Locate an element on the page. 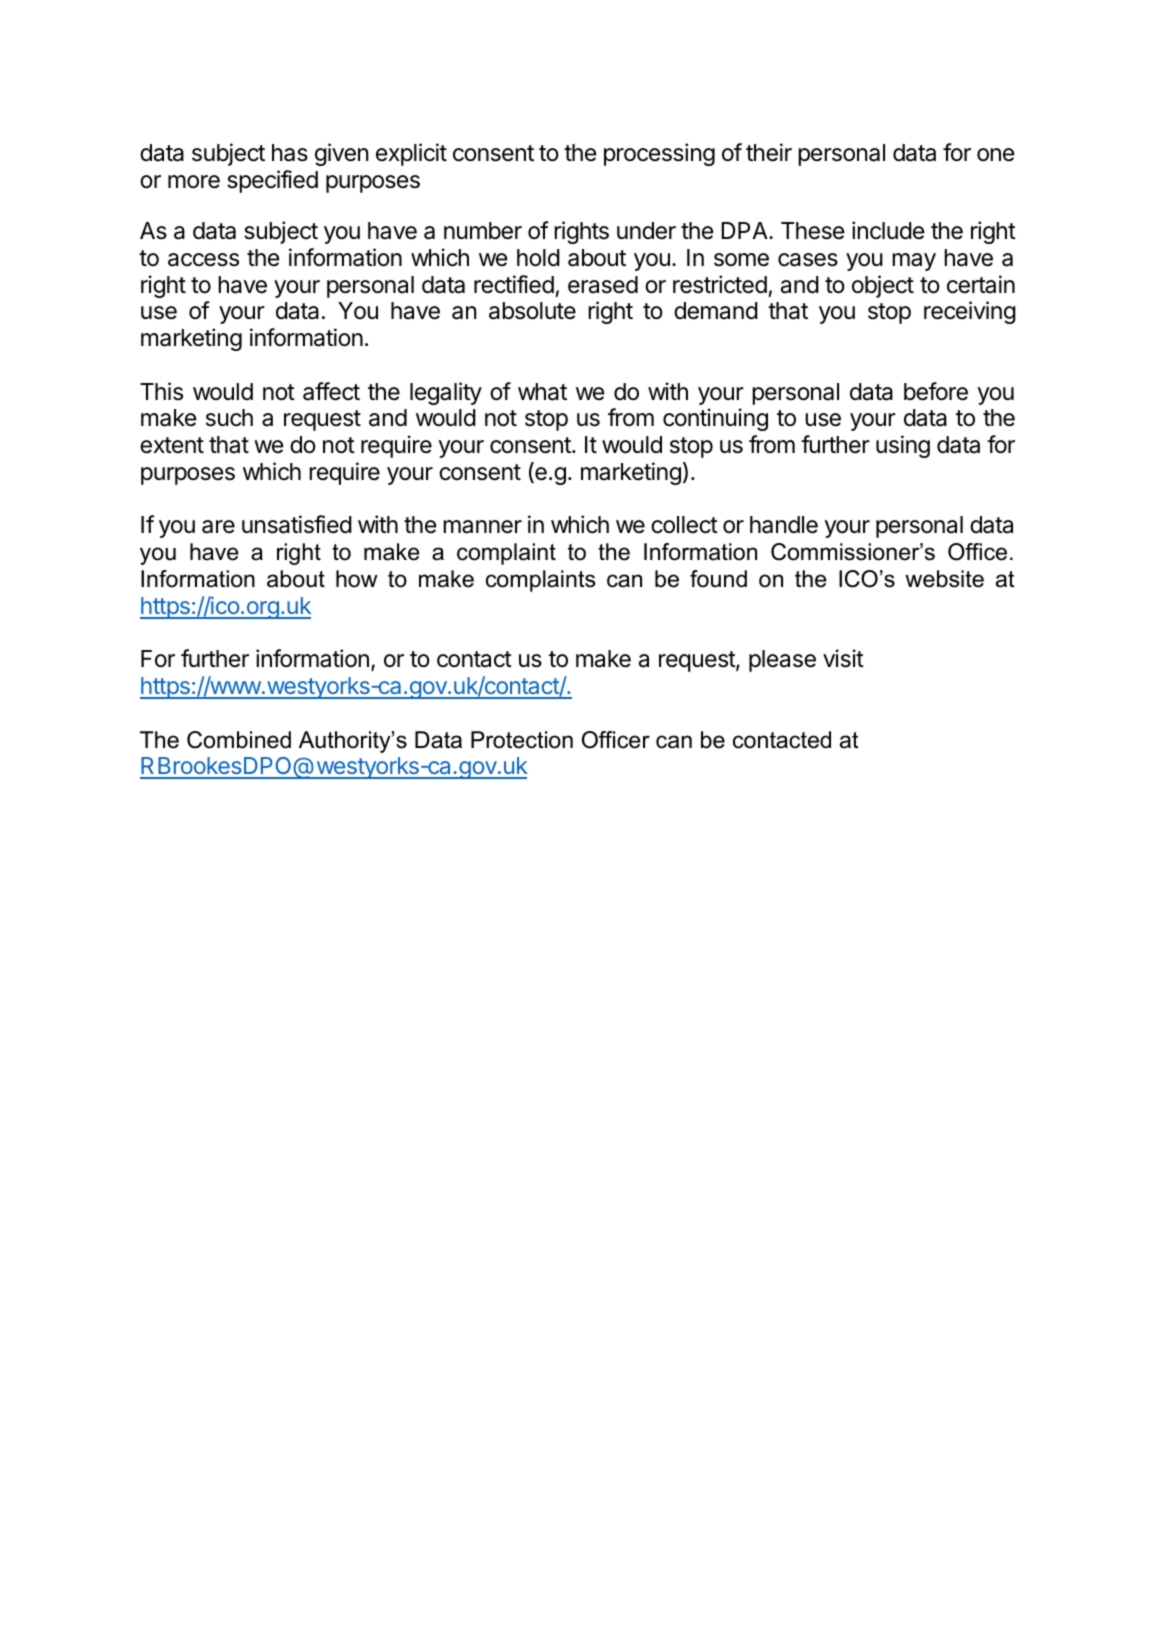 This page has width=1155, height=1633. using is located at coordinates (903, 446).
